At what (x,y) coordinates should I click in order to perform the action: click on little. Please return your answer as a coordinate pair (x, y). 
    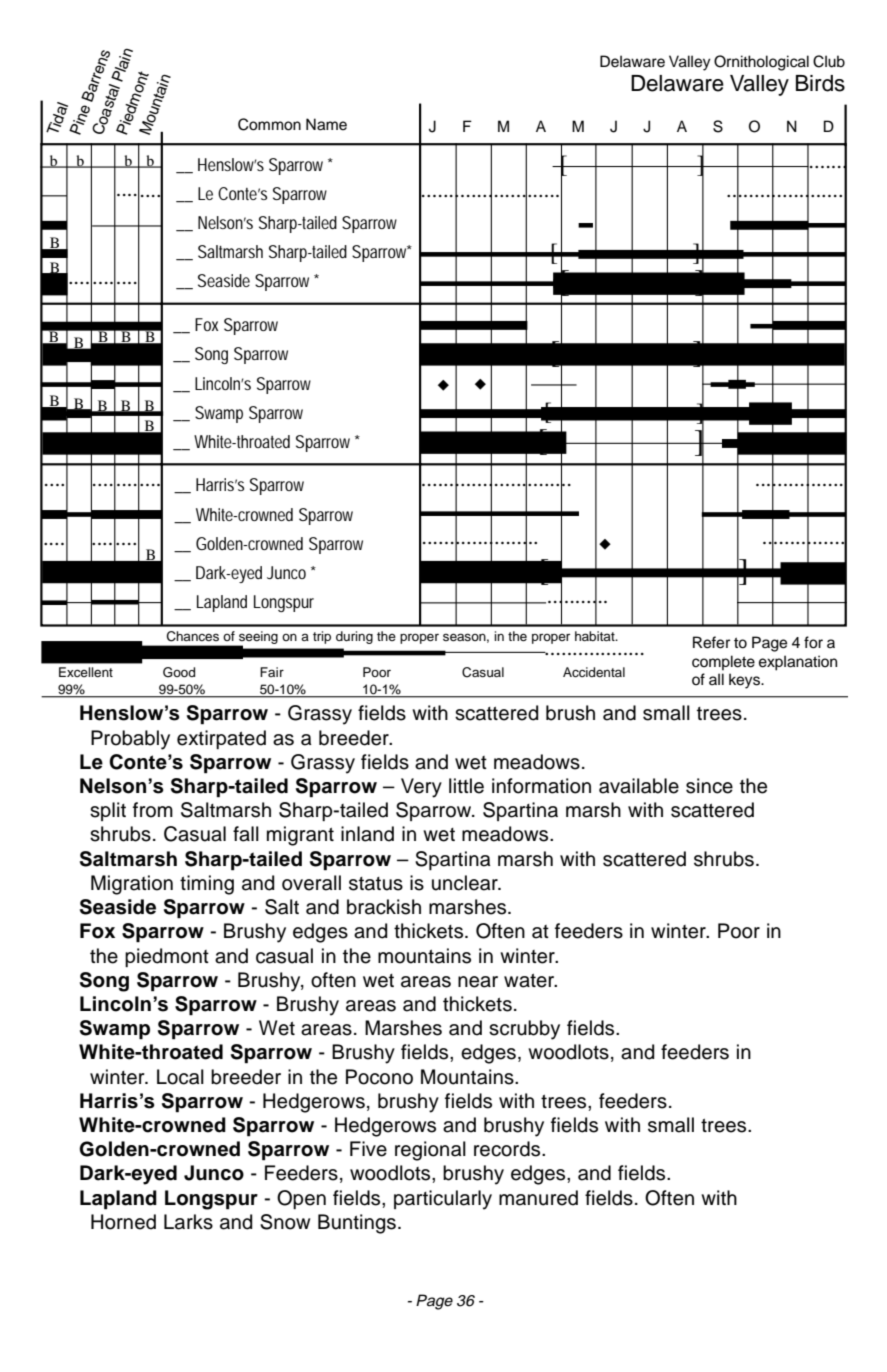
    Looking at the image, I should click on (466, 786).
